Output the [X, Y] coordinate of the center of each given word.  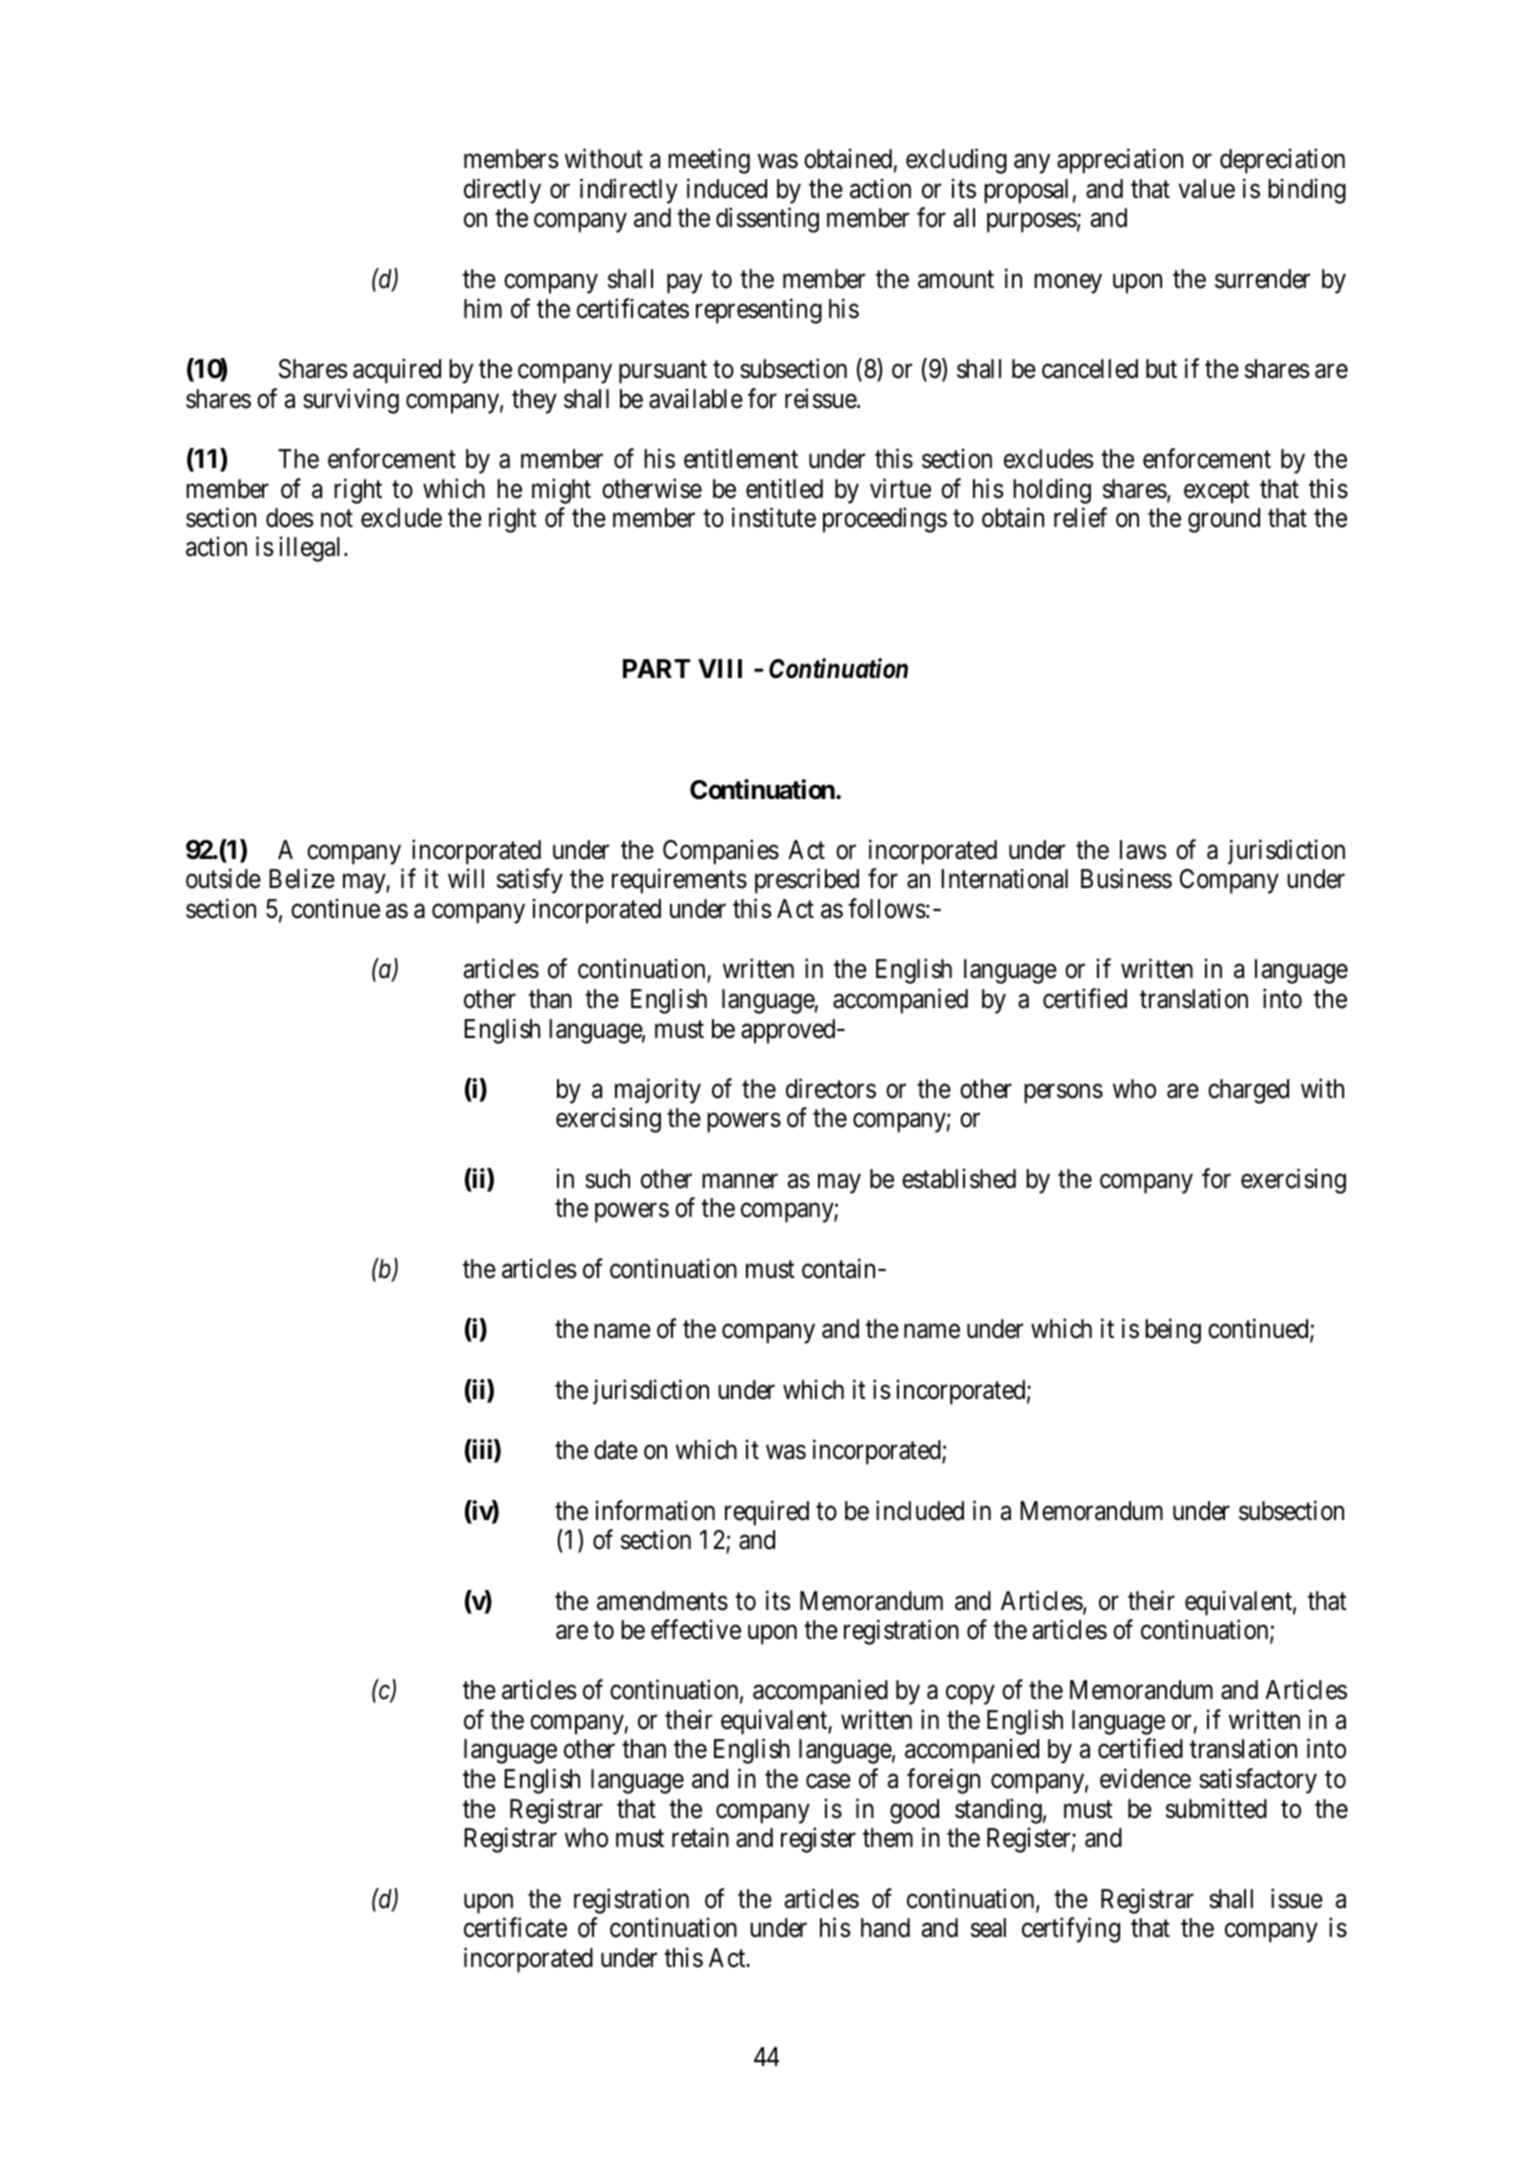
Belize [302, 879]
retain [700, 1838]
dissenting [767, 220]
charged [1248, 1091]
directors [831, 1088]
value [1207, 189]
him [483, 308]
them [888, 1838]
